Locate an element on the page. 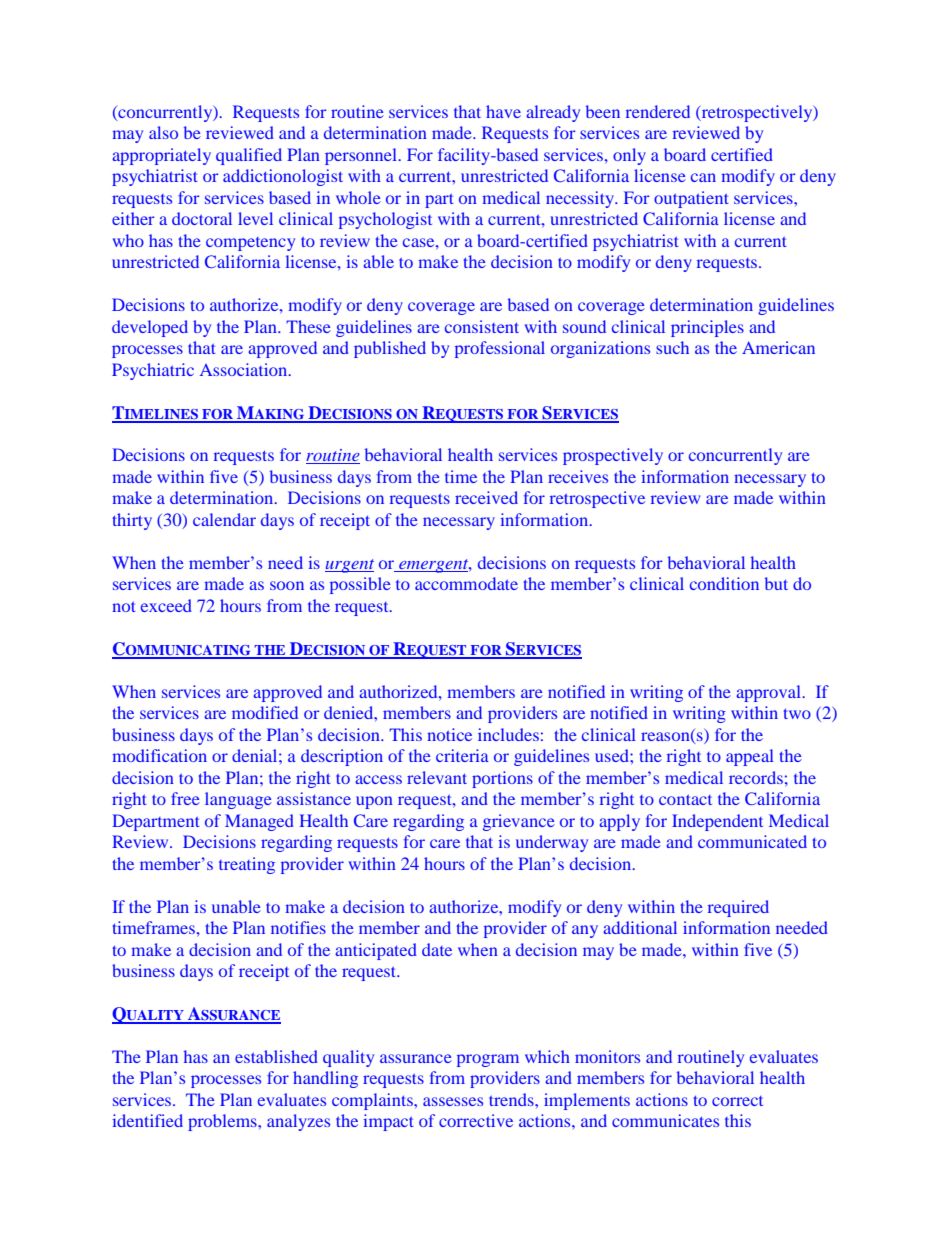  have is located at coordinates (503, 111).
